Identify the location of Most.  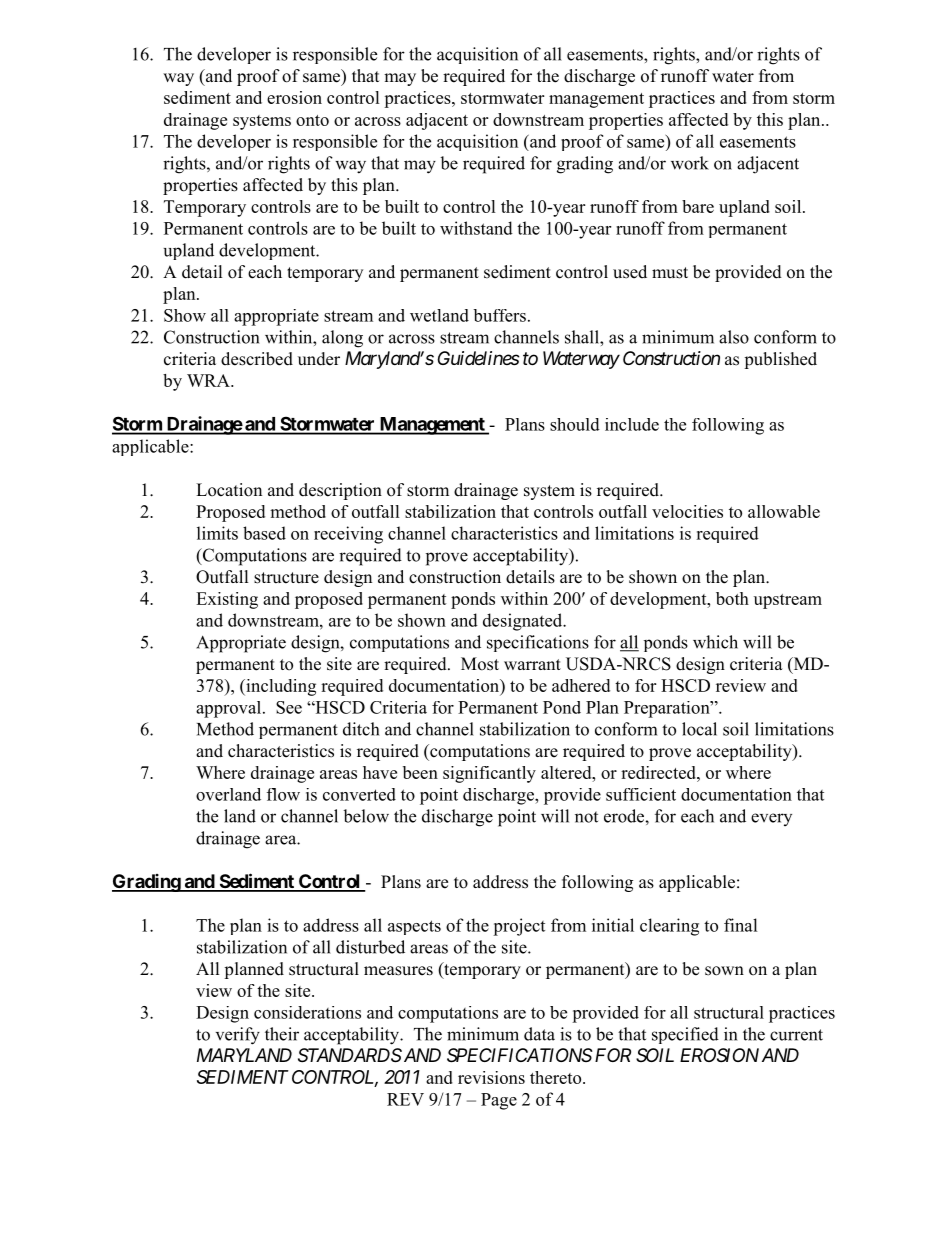
(480, 664).
